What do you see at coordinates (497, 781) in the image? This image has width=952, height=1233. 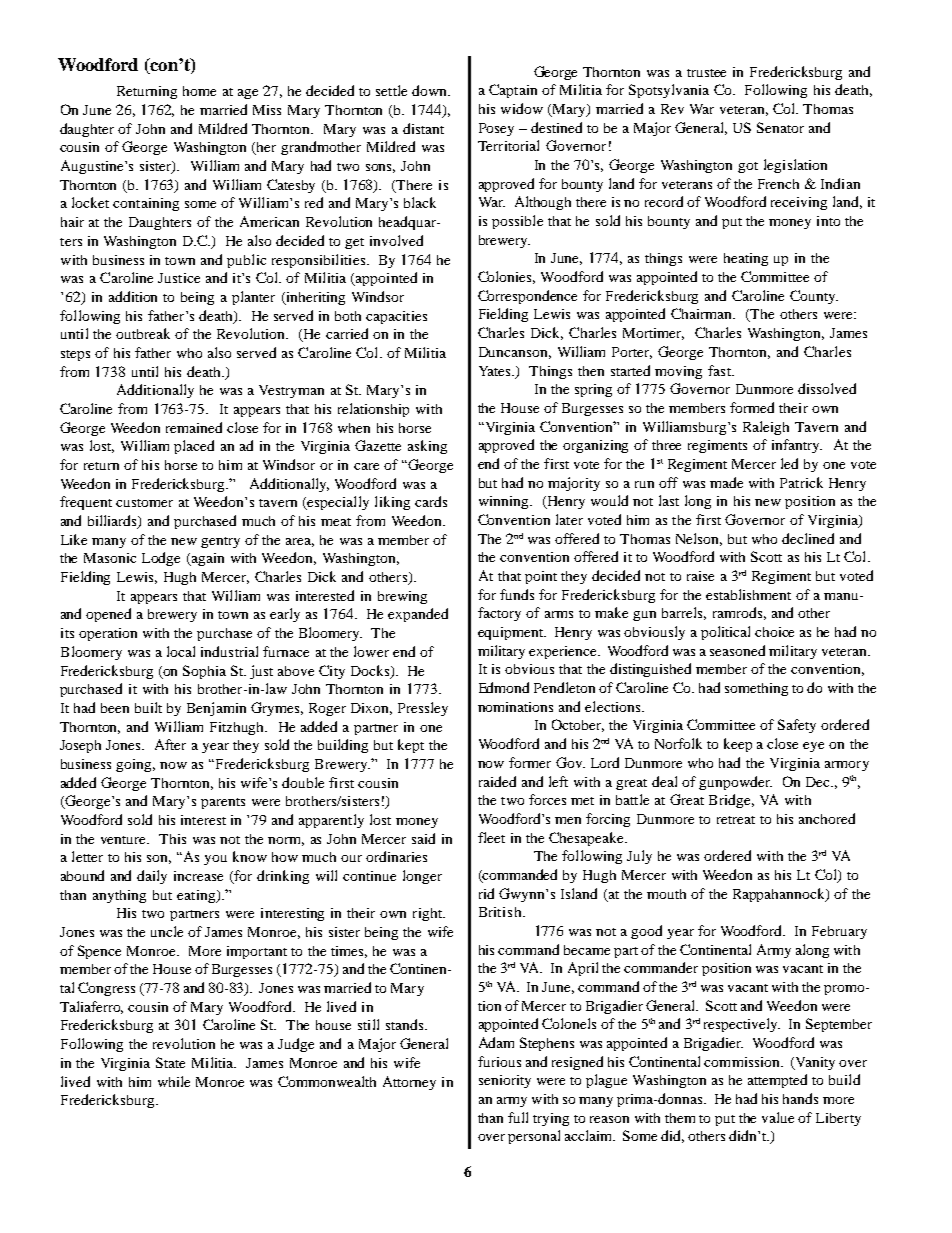 I see `raided` at bounding box center [497, 781].
